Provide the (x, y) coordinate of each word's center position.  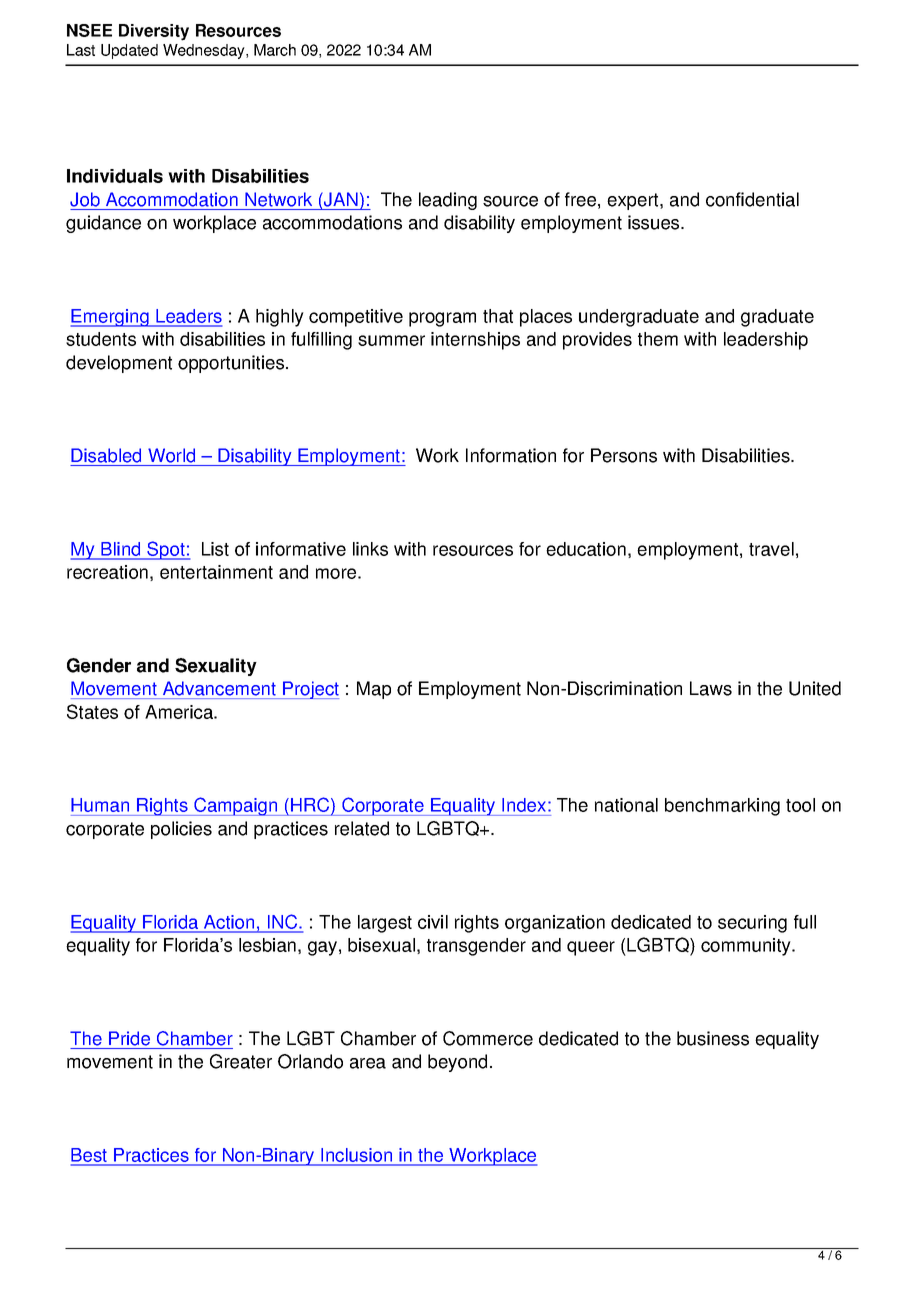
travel (771, 549)
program (442, 319)
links (370, 549)
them (658, 339)
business (713, 1038)
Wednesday (205, 51)
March (275, 50)
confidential (752, 199)
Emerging (110, 318)
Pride (129, 1038)
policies (181, 830)
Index (525, 805)
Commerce (488, 1038)
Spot (166, 550)
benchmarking (722, 807)
